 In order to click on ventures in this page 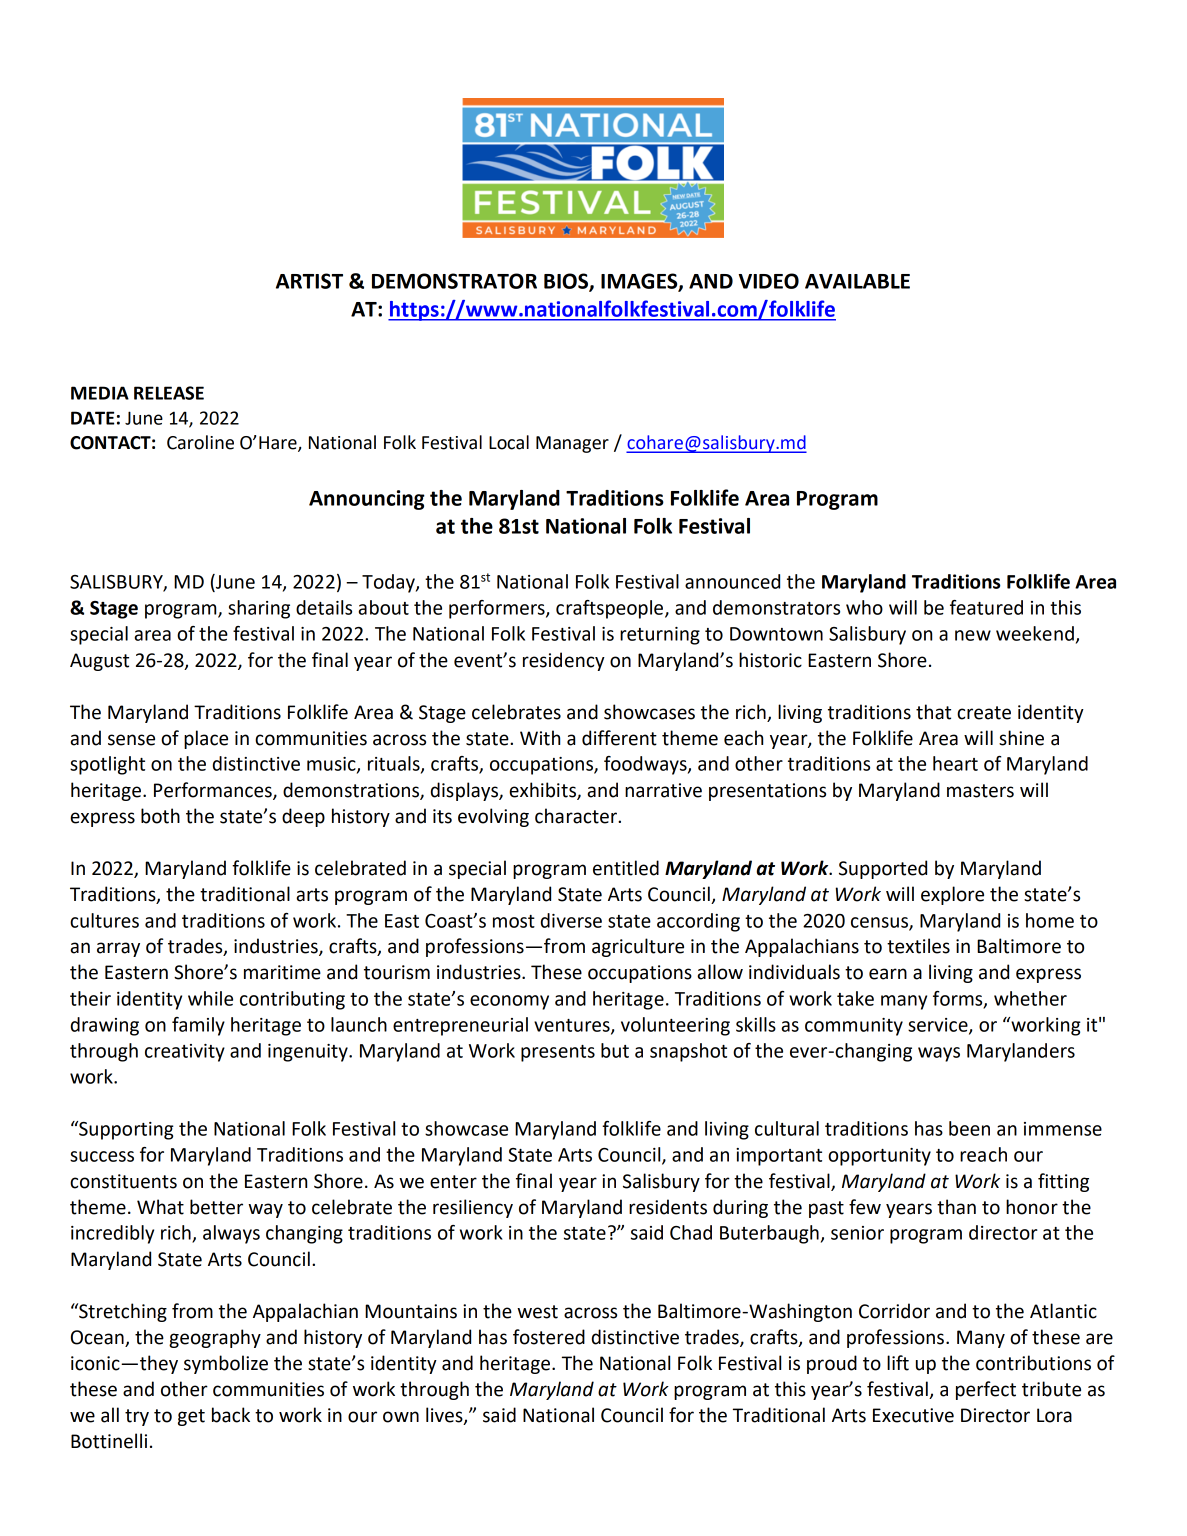, I will do `click(573, 1026)`.
